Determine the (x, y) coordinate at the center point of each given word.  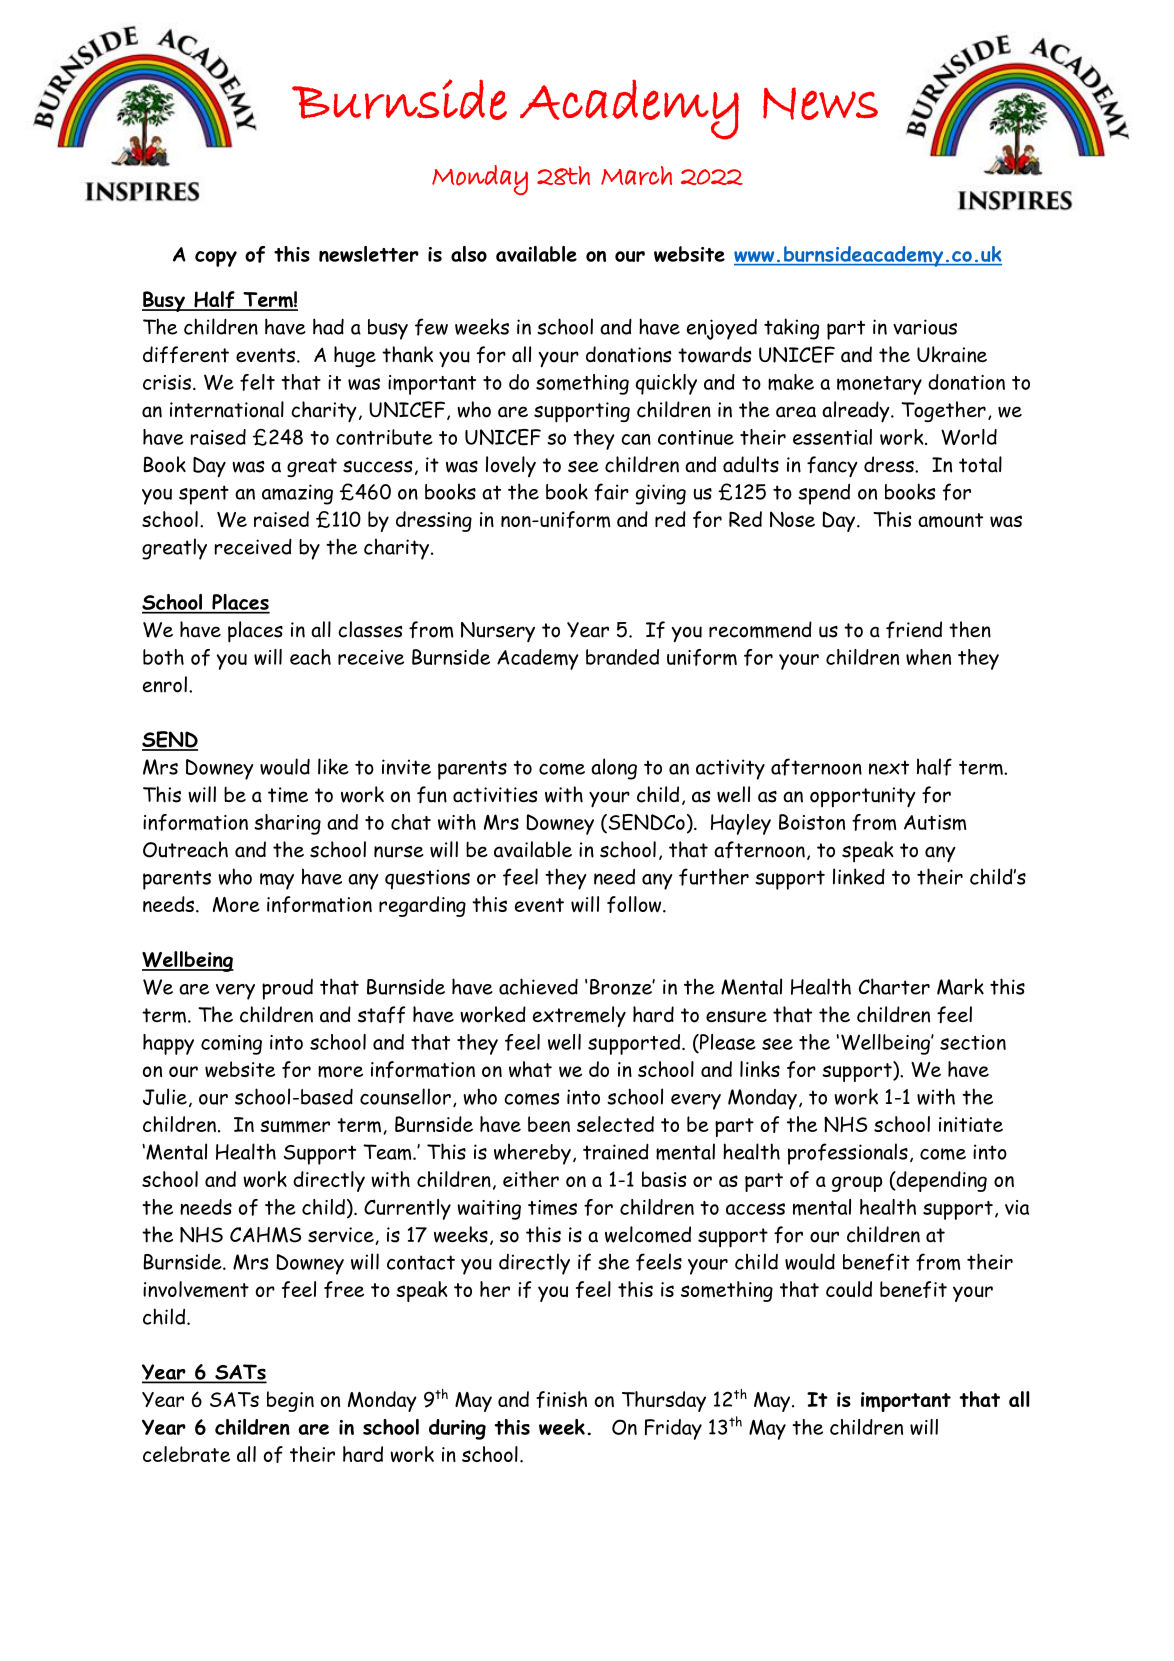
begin (290, 1401)
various (925, 327)
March (636, 175)
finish (561, 1399)
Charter (894, 986)
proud (287, 989)
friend (914, 630)
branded (622, 657)
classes (370, 629)
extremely (579, 1017)
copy (216, 258)
